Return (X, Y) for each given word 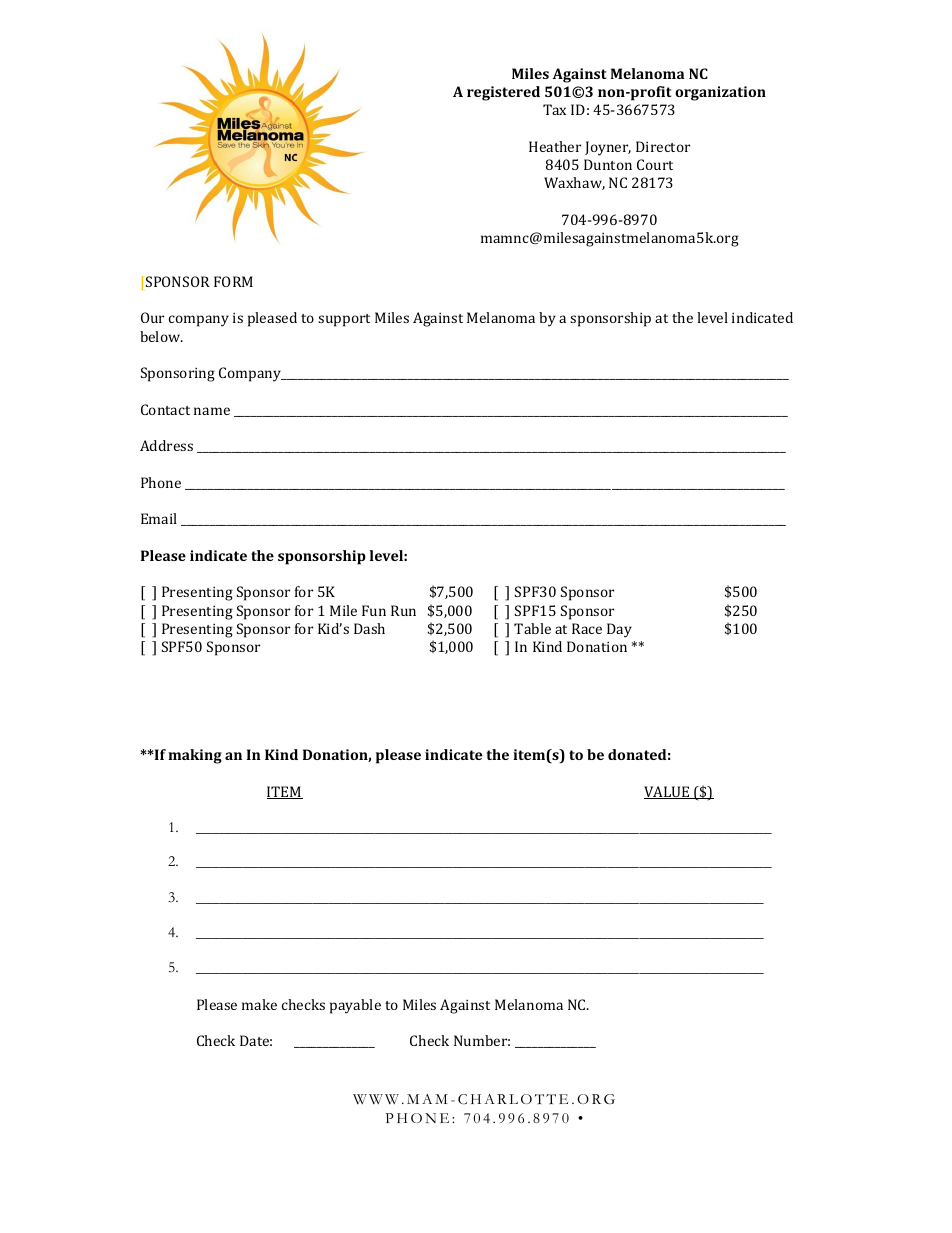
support (344, 320)
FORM (233, 281)
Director (663, 146)
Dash (369, 628)
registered (503, 93)
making (195, 756)
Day (619, 630)
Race (587, 628)
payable (355, 1006)
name (212, 411)
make (259, 1004)
